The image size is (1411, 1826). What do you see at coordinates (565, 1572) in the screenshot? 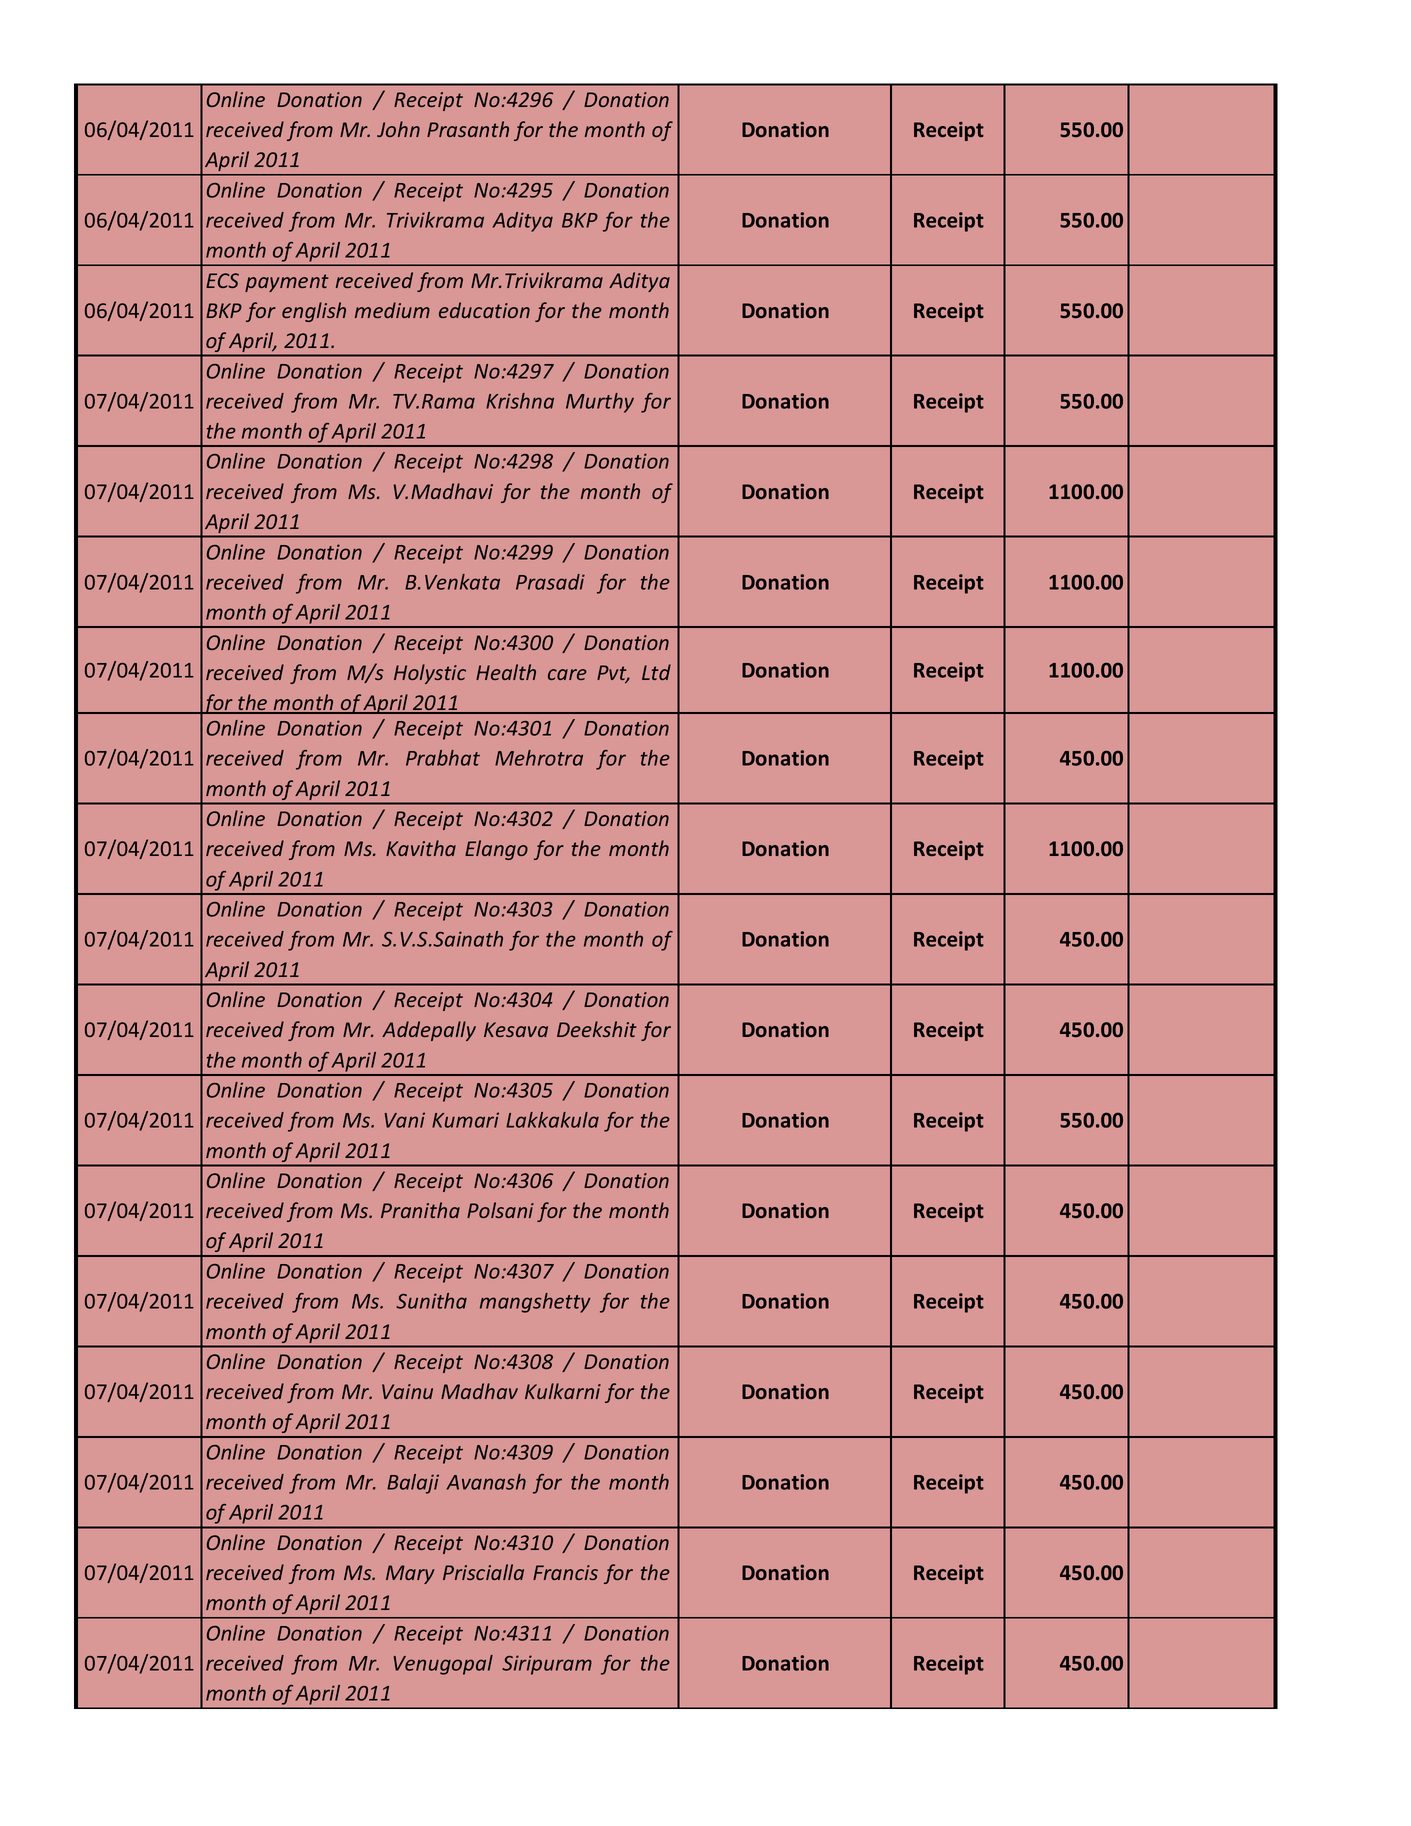
I see `Francis` at bounding box center [565, 1572].
